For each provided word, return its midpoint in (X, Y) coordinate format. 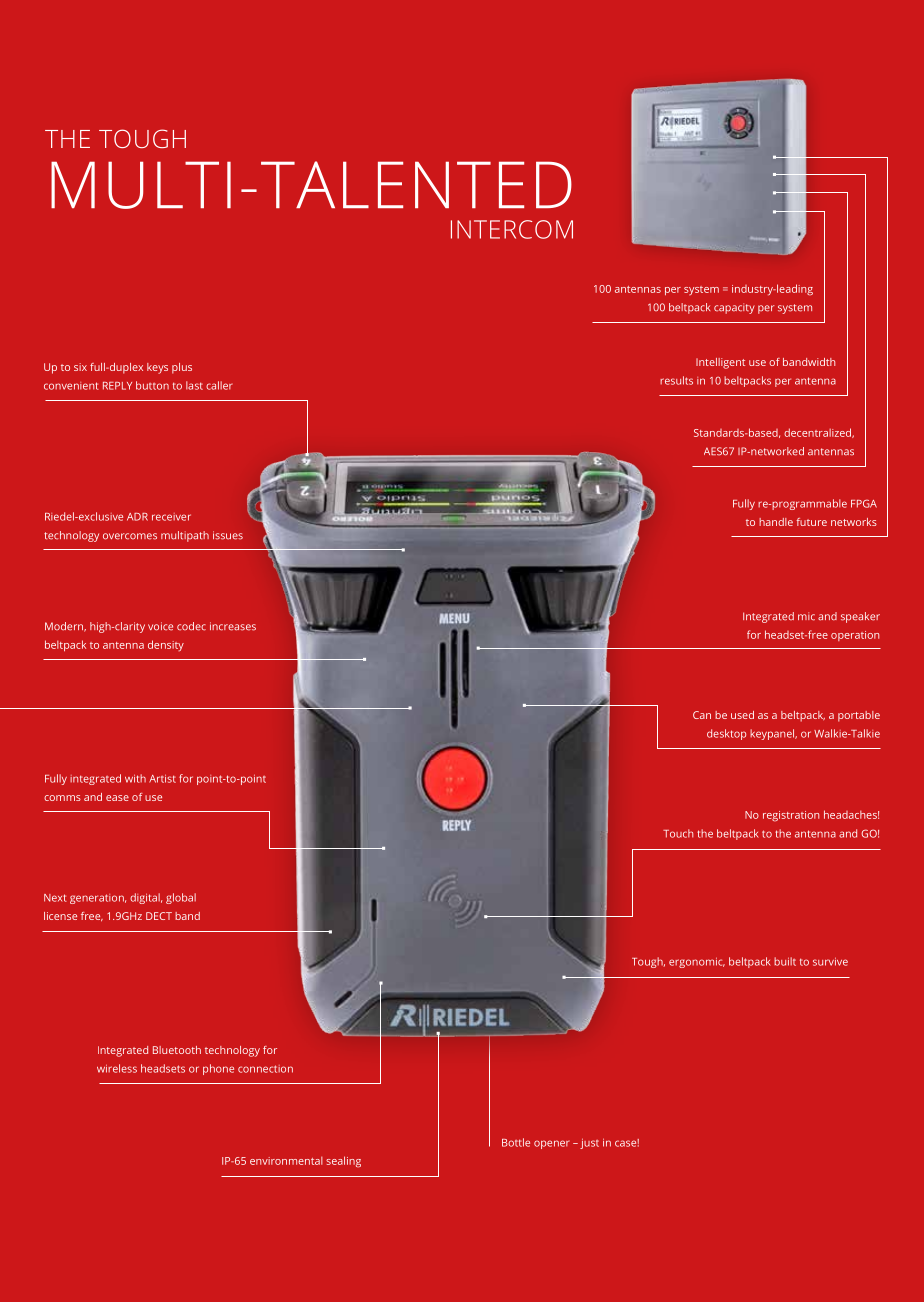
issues (228, 535)
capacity (734, 308)
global (181, 898)
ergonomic (697, 962)
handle (776, 522)
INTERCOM (512, 229)
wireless (117, 1068)
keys (157, 368)
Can (702, 715)
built (785, 961)
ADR (137, 517)
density (166, 645)
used (742, 715)
